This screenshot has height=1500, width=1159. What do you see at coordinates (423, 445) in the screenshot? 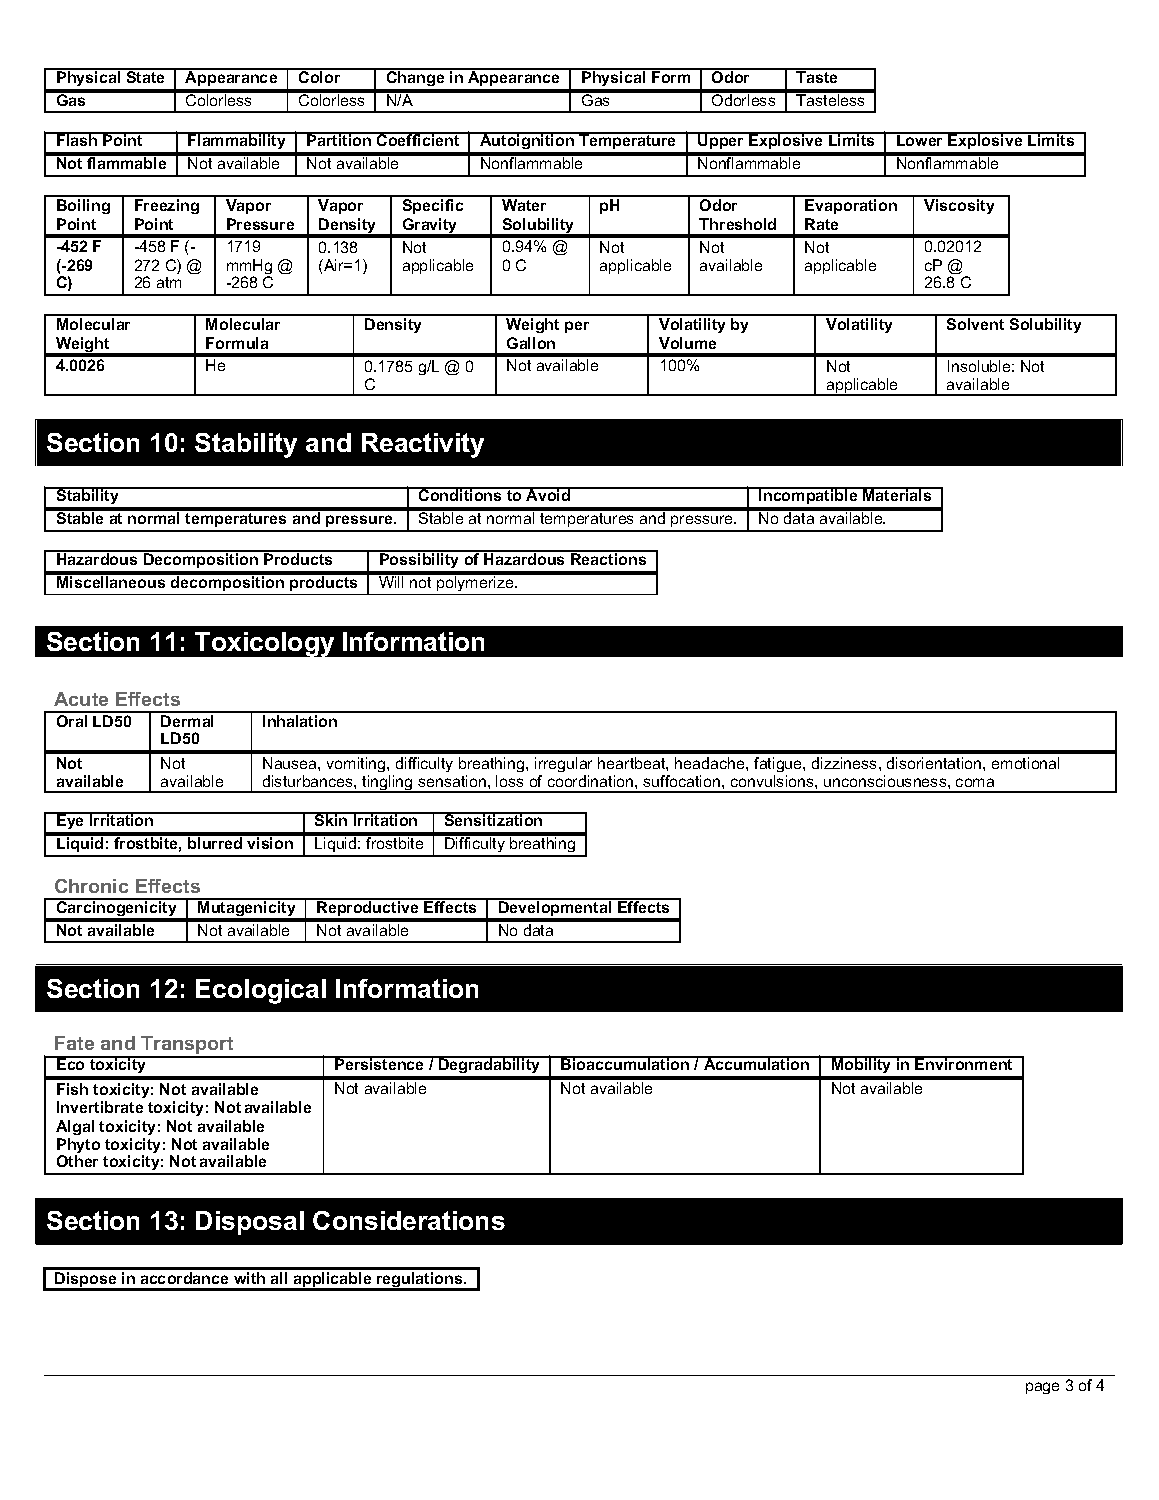
I see `Reactivity` at bounding box center [423, 445].
